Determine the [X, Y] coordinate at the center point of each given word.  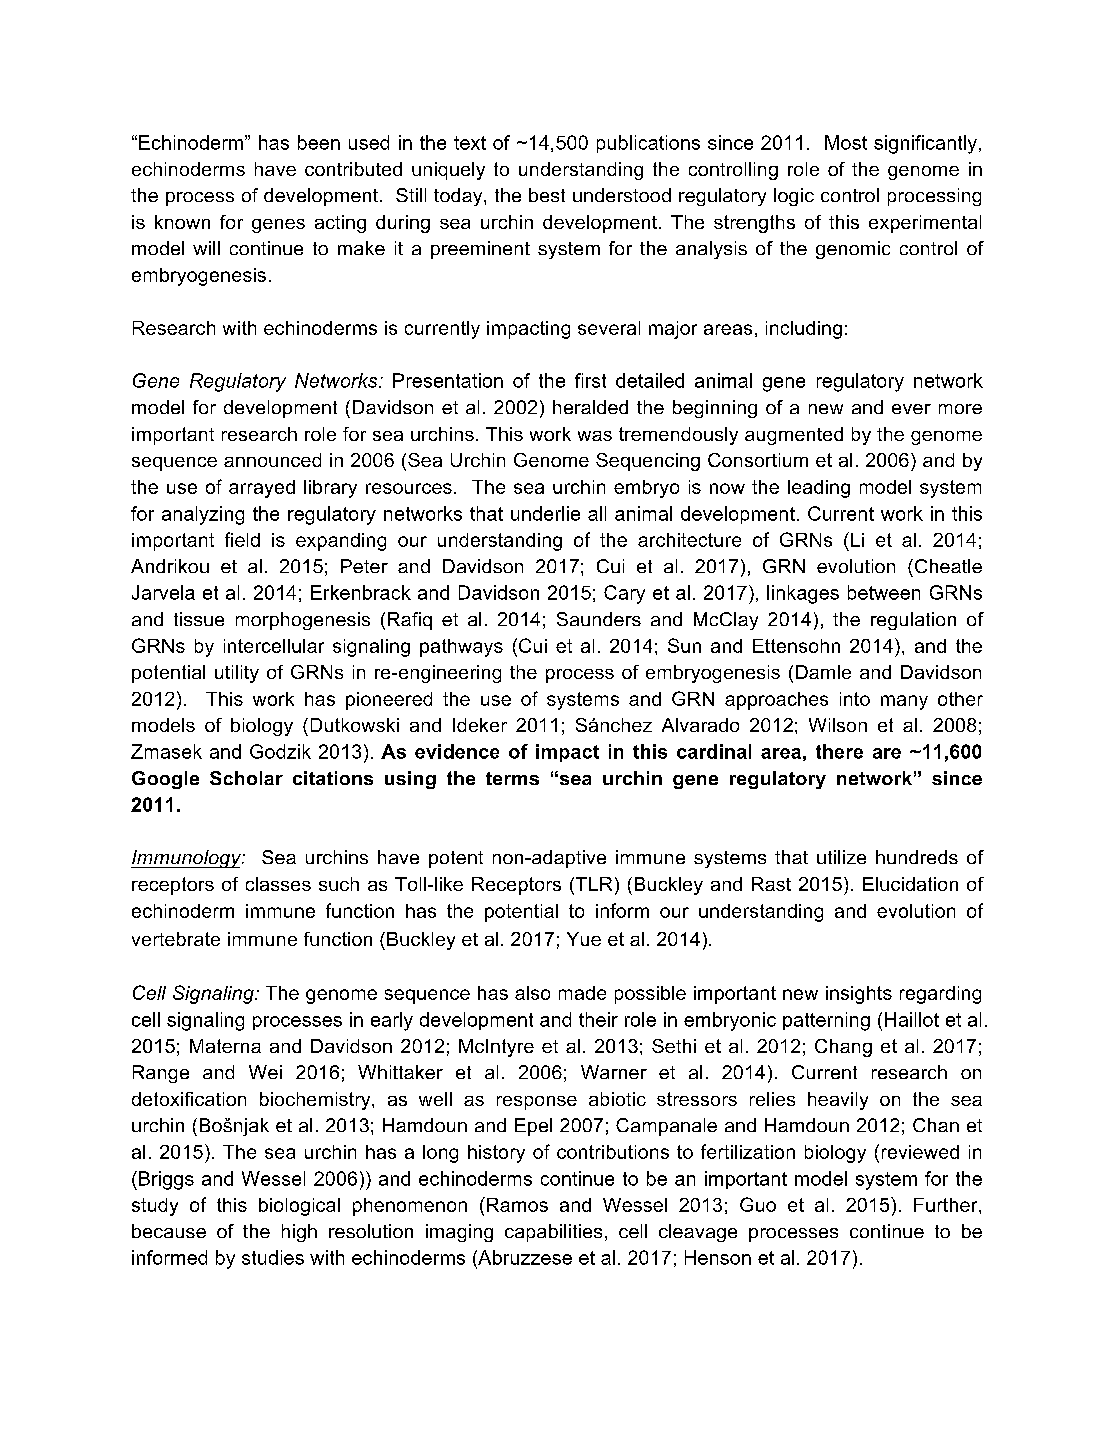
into [855, 699]
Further [947, 1205]
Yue [584, 939]
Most [846, 142]
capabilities [553, 1233]
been [319, 142]
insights [859, 995]
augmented [794, 436]
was [595, 436]
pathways [461, 648]
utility [237, 674]
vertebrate [176, 939]
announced [272, 460]
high [299, 1233]
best [547, 195]
